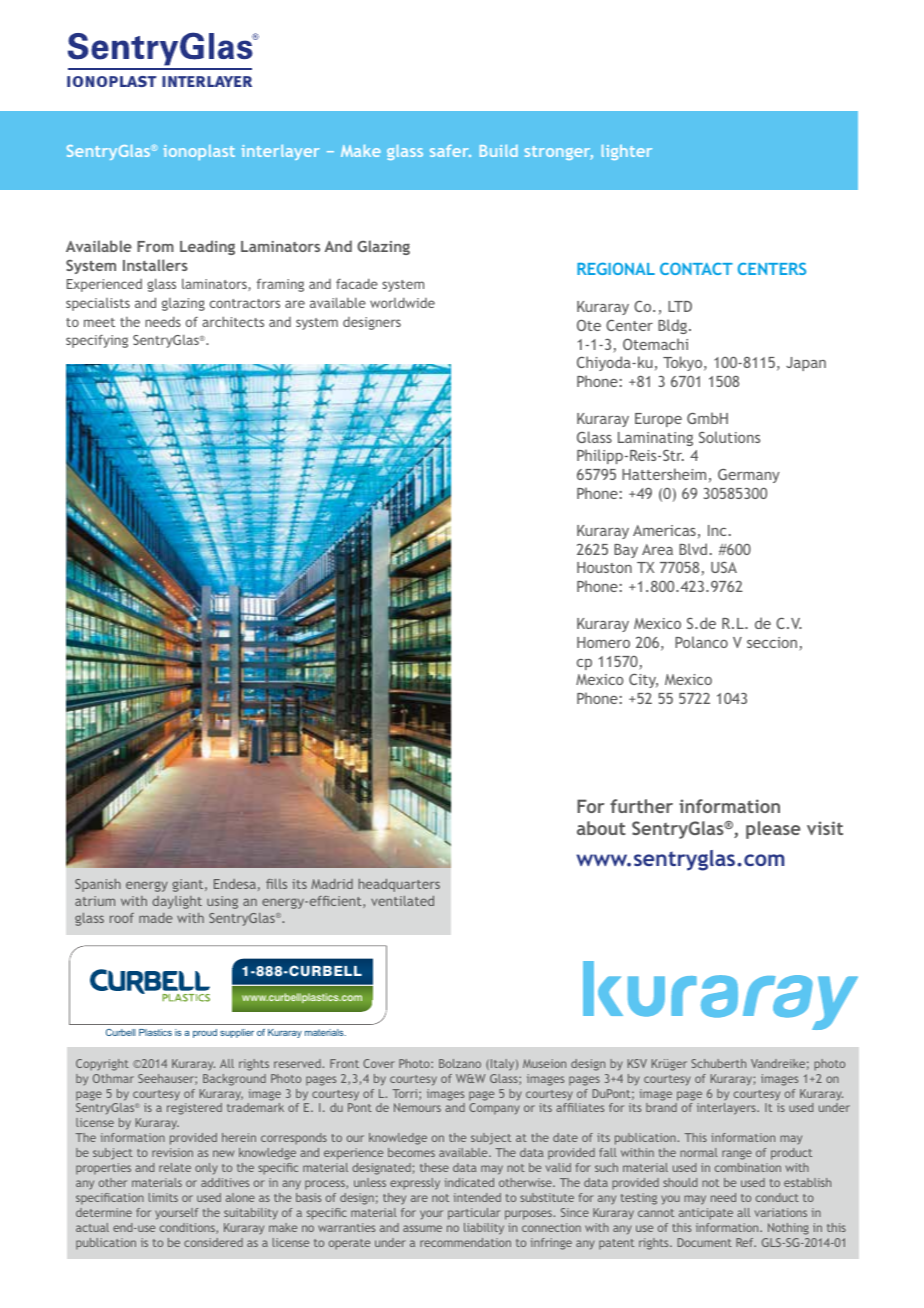  Describe the element at coordinates (643, 681) in the screenshot. I see `City` at that location.
